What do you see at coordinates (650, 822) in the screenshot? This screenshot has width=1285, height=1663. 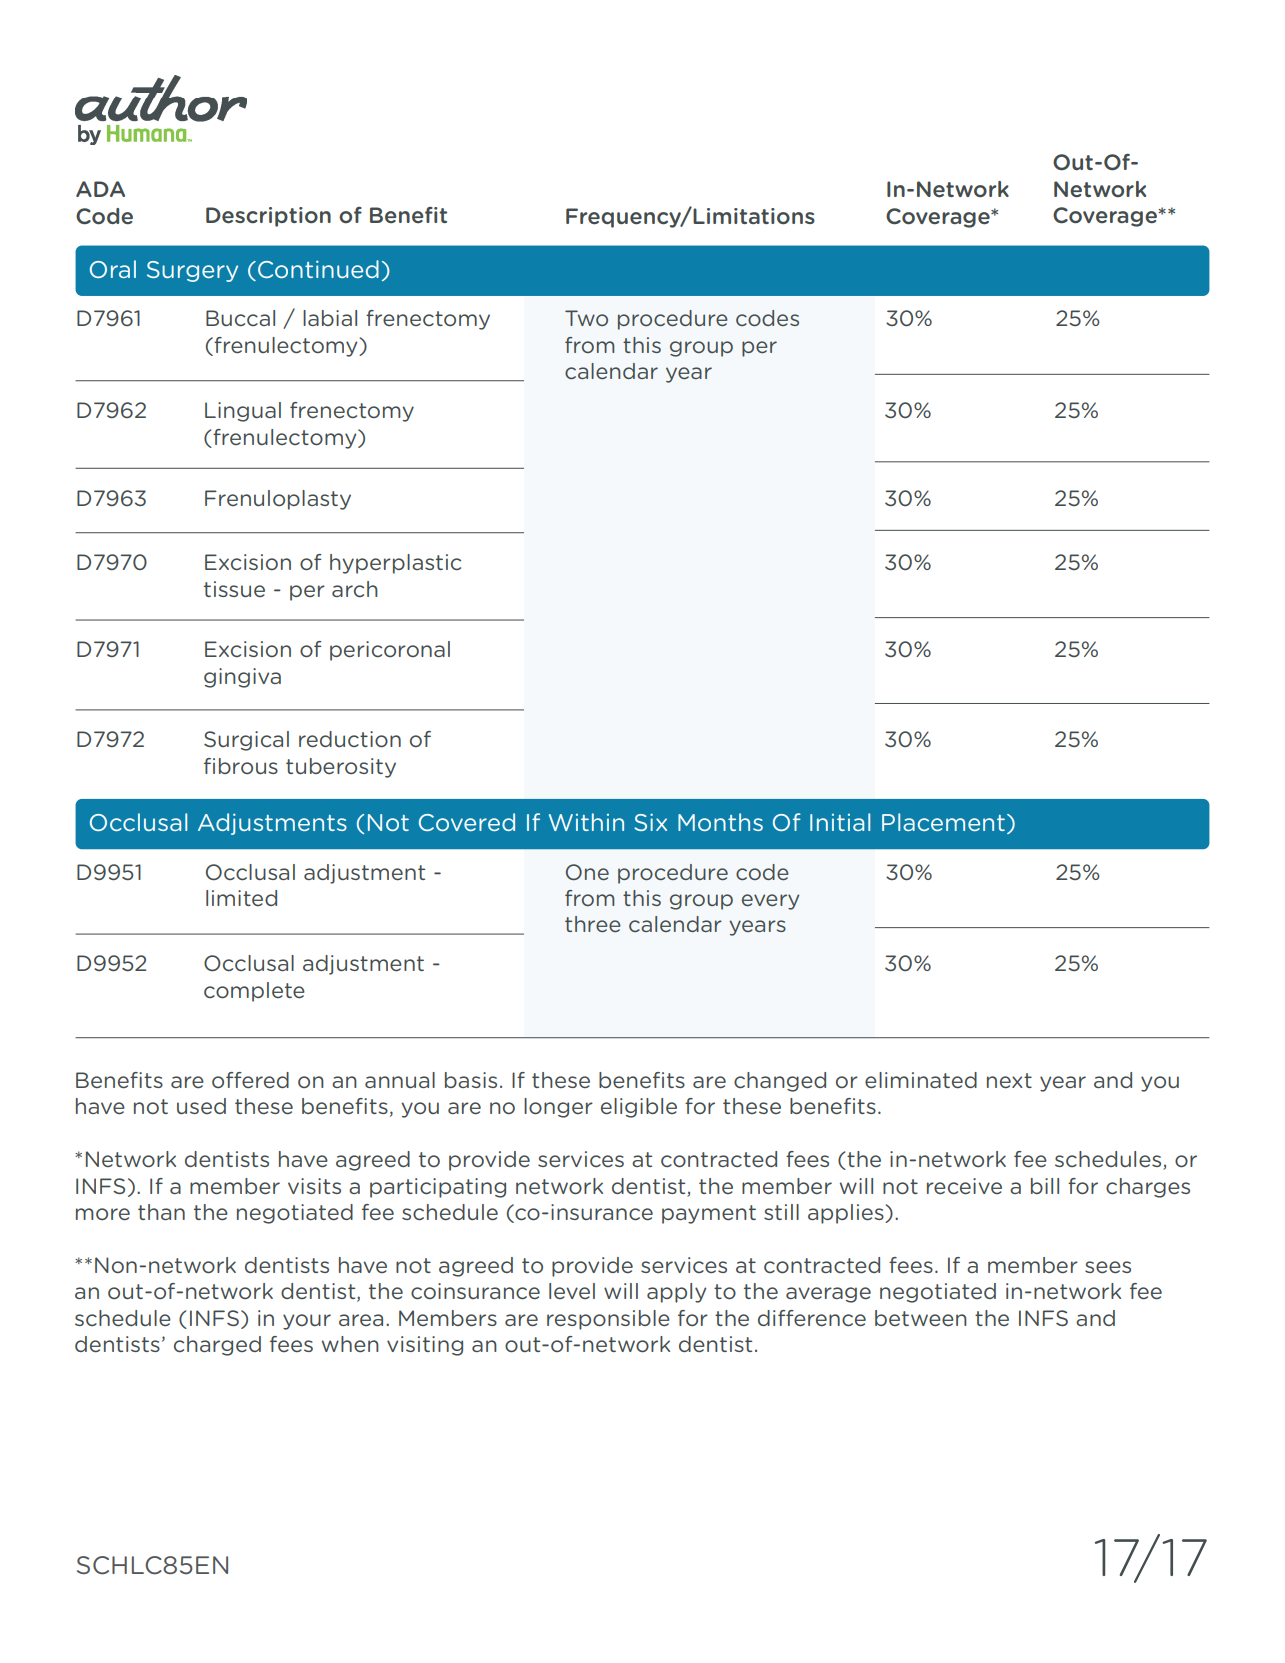 I see `Six` at bounding box center [650, 822].
